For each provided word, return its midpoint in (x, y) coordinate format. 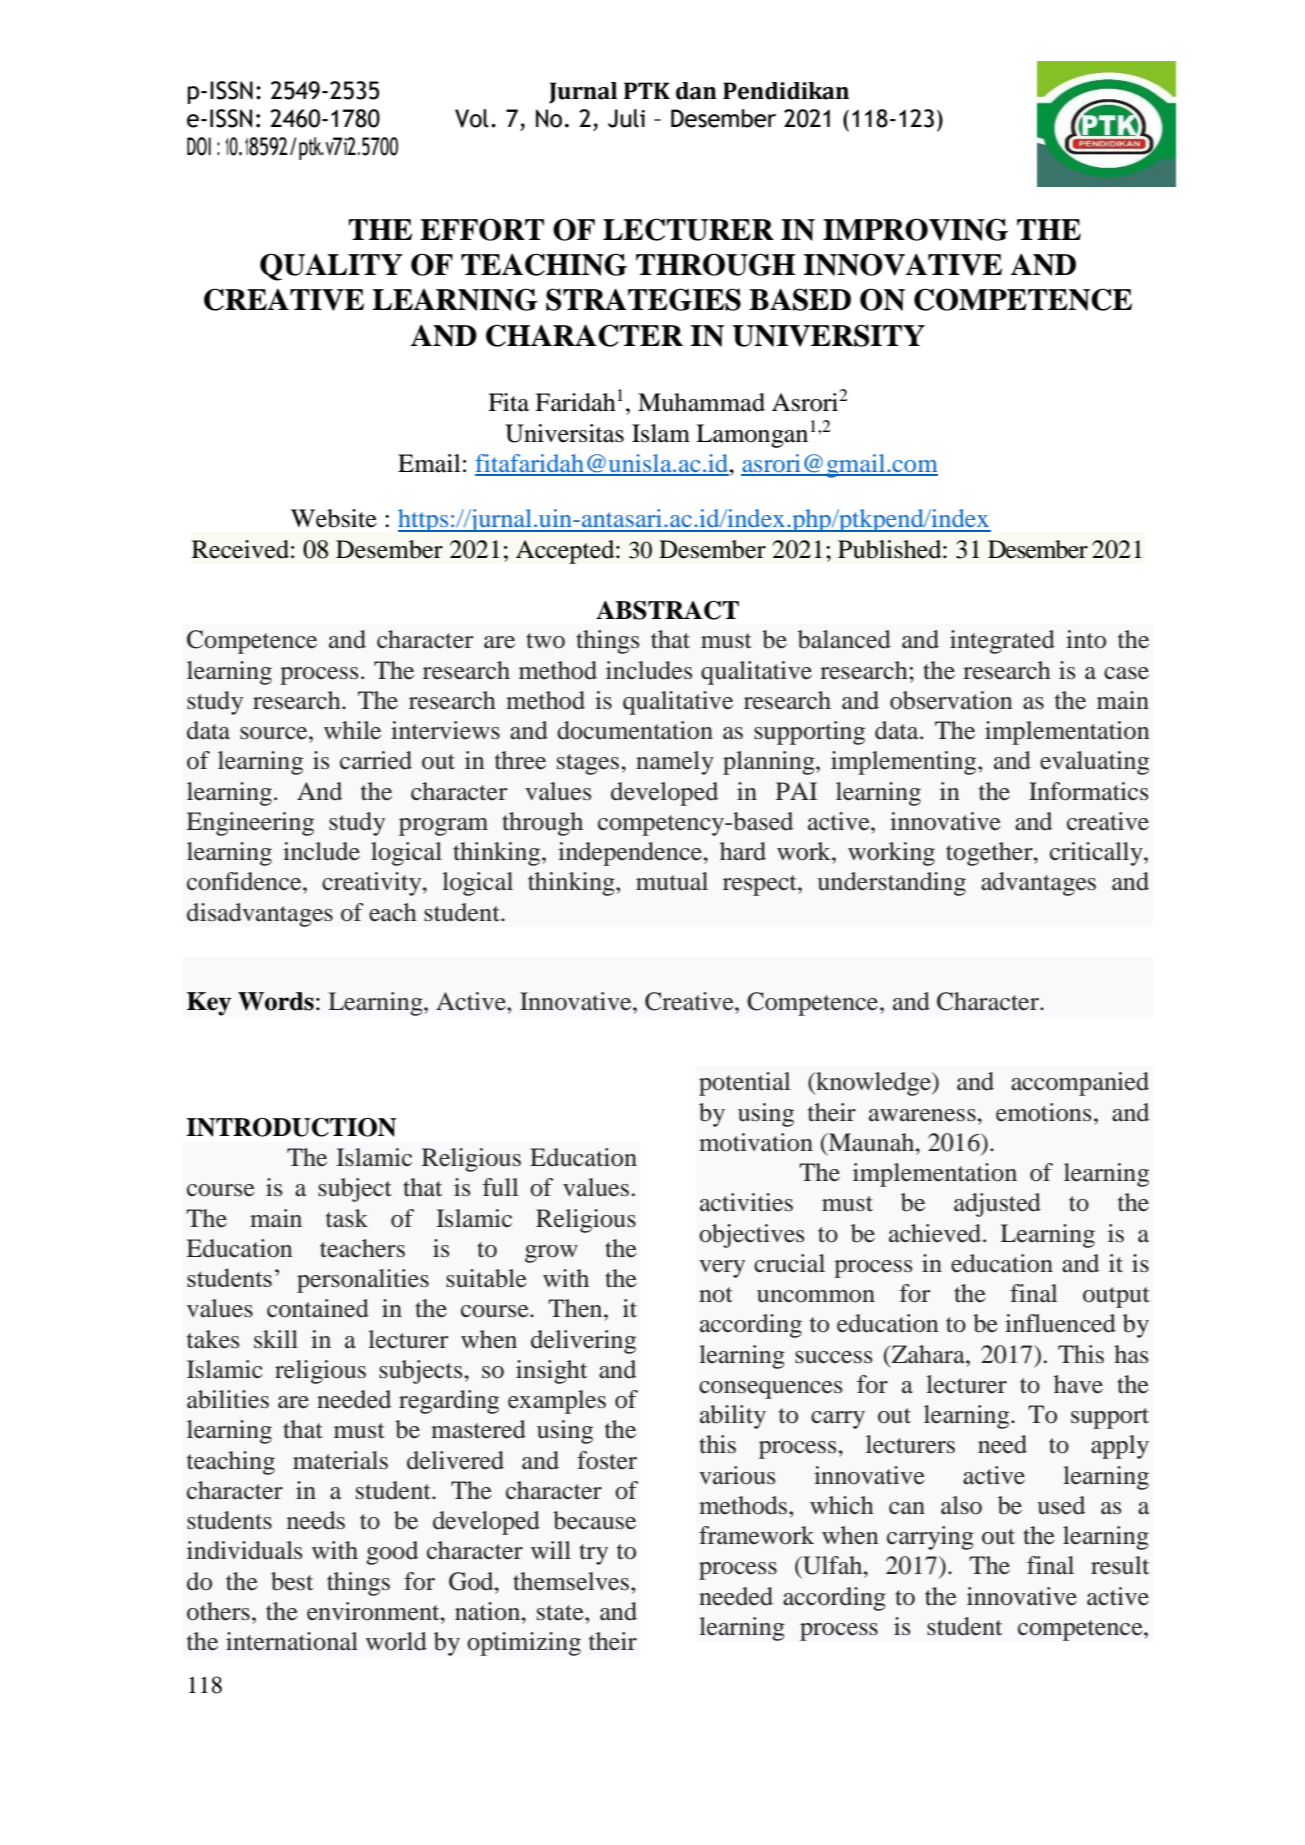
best (292, 1581)
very (722, 1269)
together (990, 854)
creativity (373, 884)
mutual (672, 881)
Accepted (566, 552)
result (1120, 1565)
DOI (199, 146)
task (347, 1218)
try (593, 1554)
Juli (626, 118)
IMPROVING (915, 229)
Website (334, 518)
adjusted (997, 1205)
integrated (1002, 642)
